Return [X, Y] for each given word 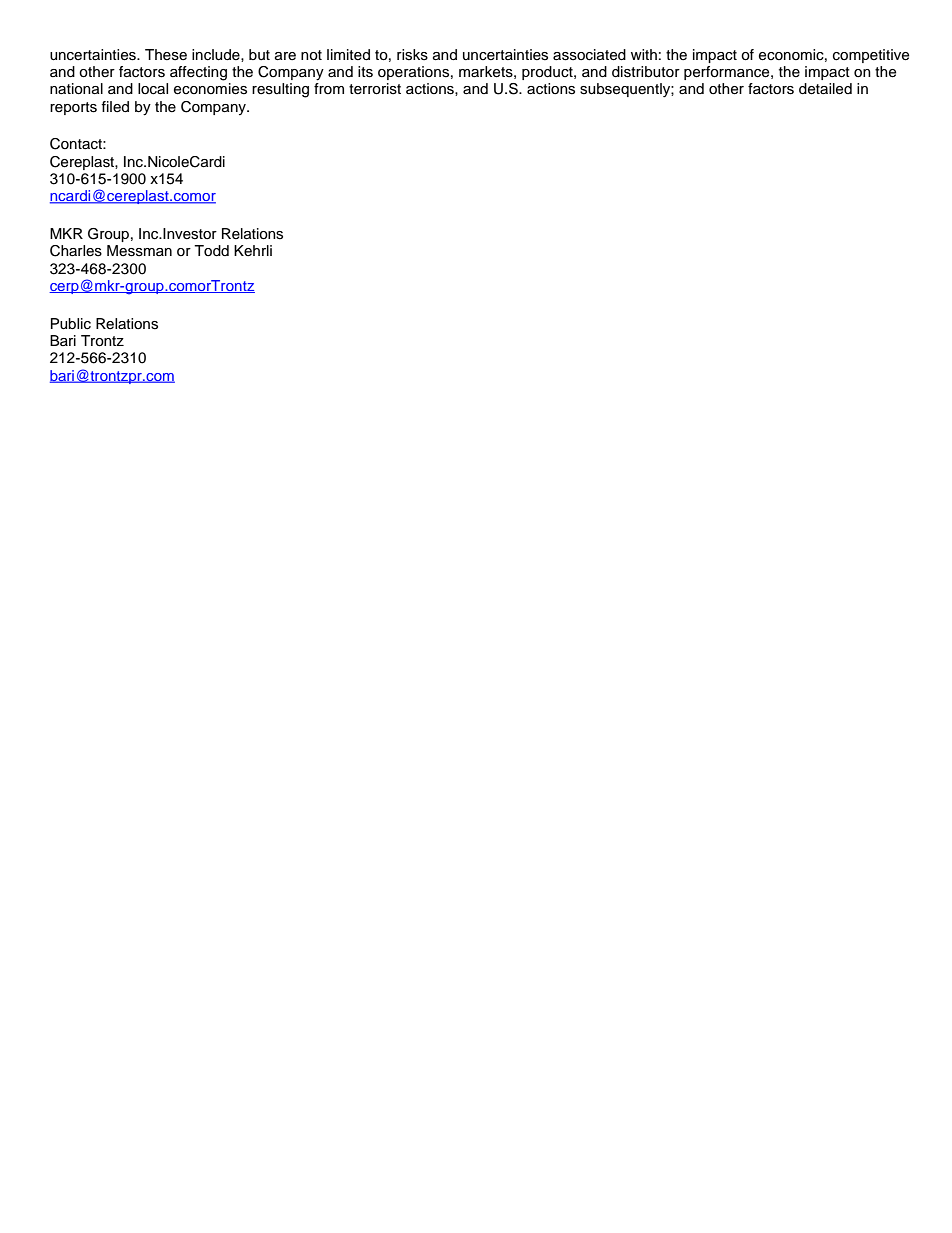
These [166, 55]
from [329, 88]
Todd [211, 250]
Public [71, 324]
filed [115, 107]
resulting [280, 90]
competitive [871, 56]
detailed [825, 89]
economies [210, 89]
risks [412, 55]
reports [73, 108]
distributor [646, 72]
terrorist [375, 89]
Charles [76, 251]
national [76, 89]
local [153, 89]
